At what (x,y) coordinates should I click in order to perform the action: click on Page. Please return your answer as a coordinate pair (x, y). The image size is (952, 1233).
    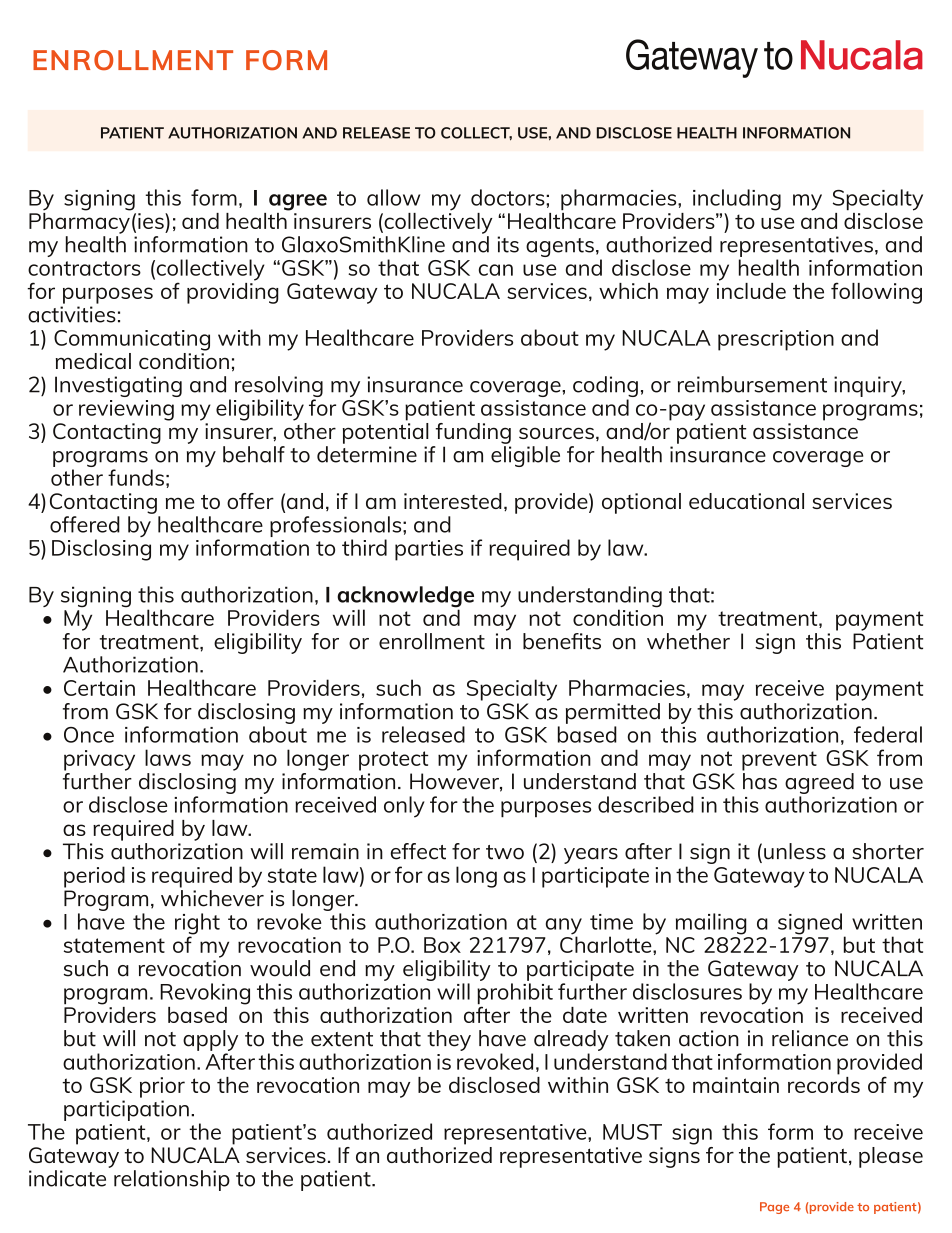
    Looking at the image, I should click on (774, 1208).
